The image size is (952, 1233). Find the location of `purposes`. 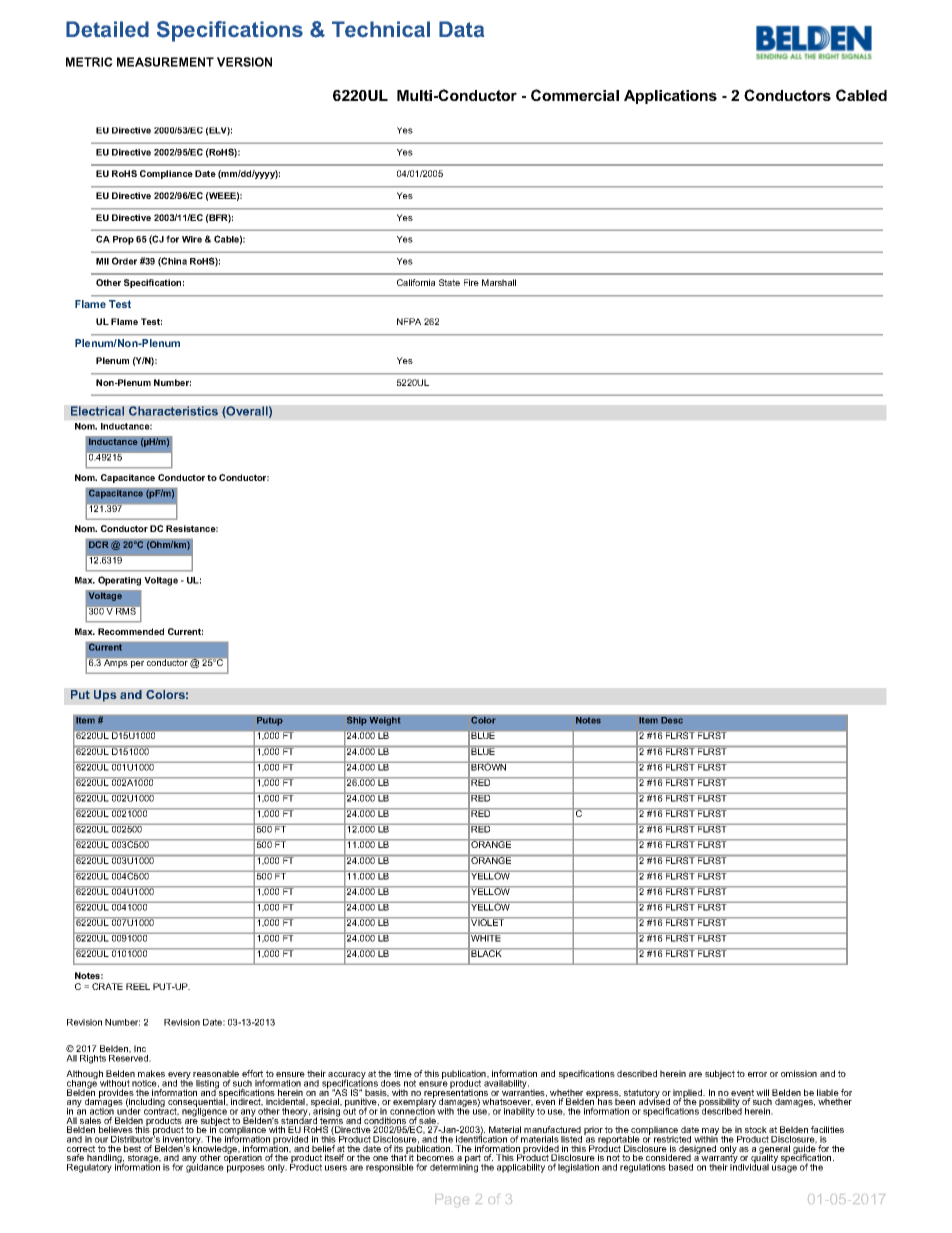

purposes is located at coordinates (246, 1169).
